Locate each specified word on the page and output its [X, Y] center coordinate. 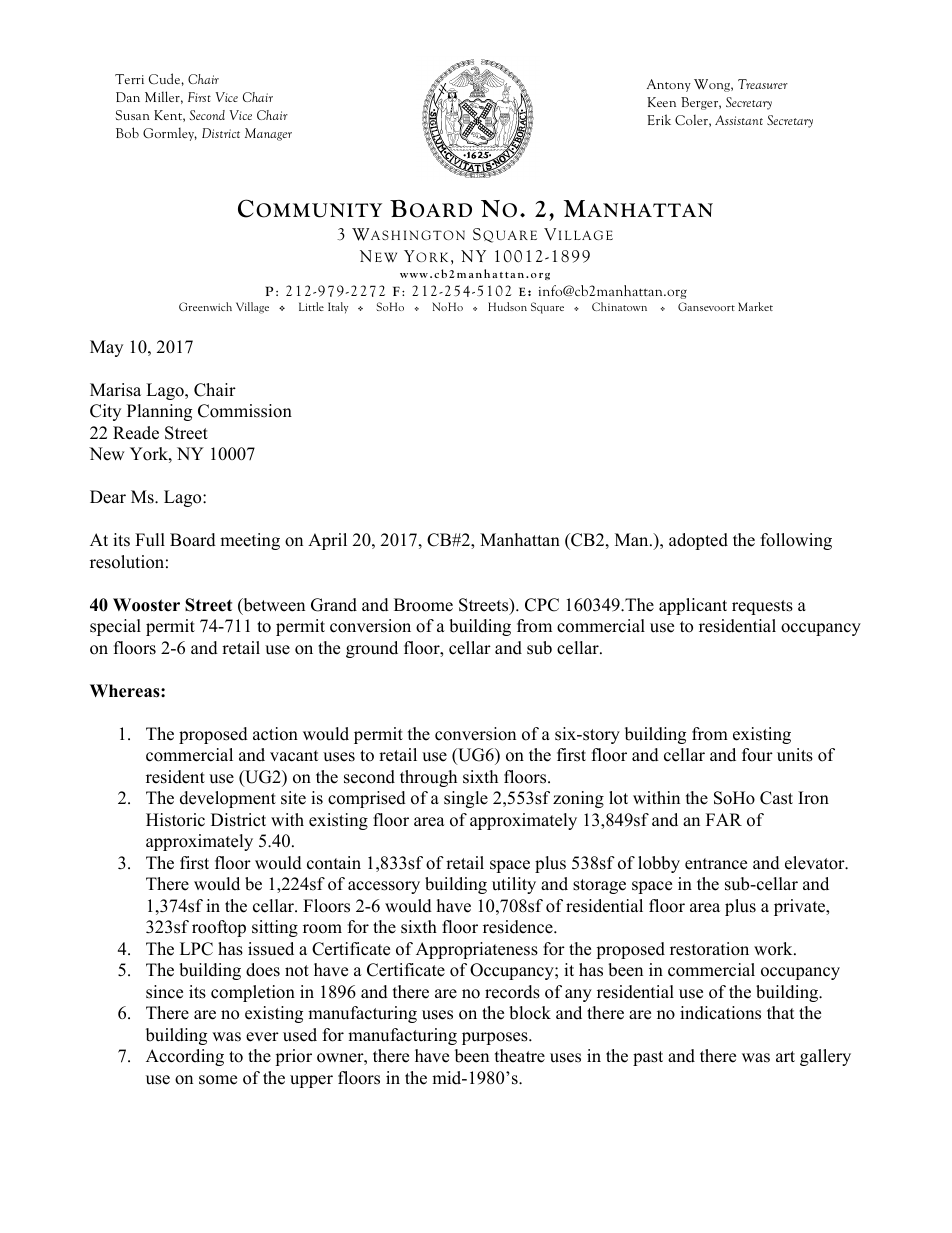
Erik [659, 119]
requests [762, 607]
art [785, 1056]
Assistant [739, 120]
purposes [496, 1038]
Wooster [146, 605]
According [185, 1057]
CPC [542, 605]
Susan [133, 115]
